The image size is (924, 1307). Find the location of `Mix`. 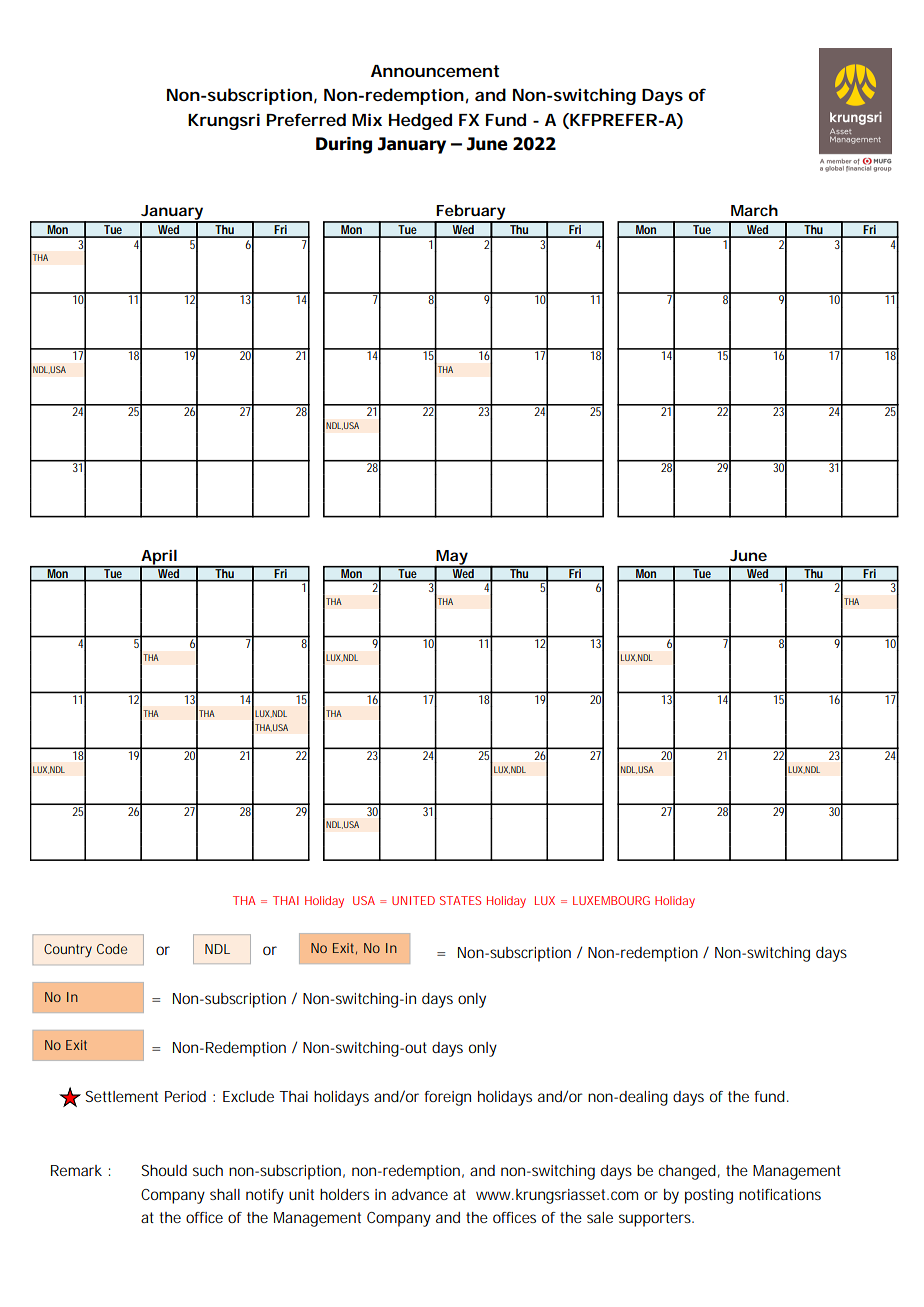

Mix is located at coordinates (367, 119).
